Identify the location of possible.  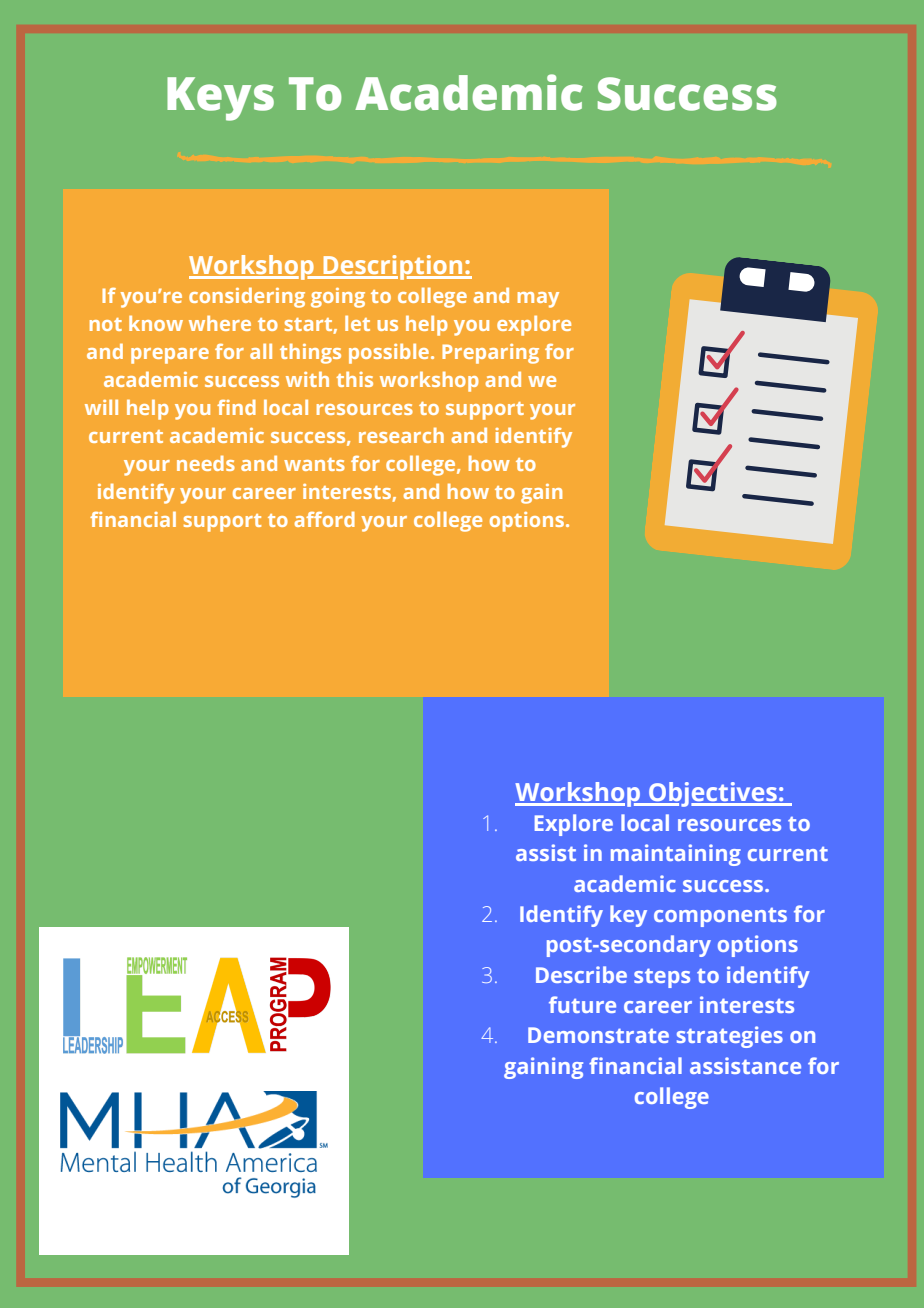
(389, 353).
